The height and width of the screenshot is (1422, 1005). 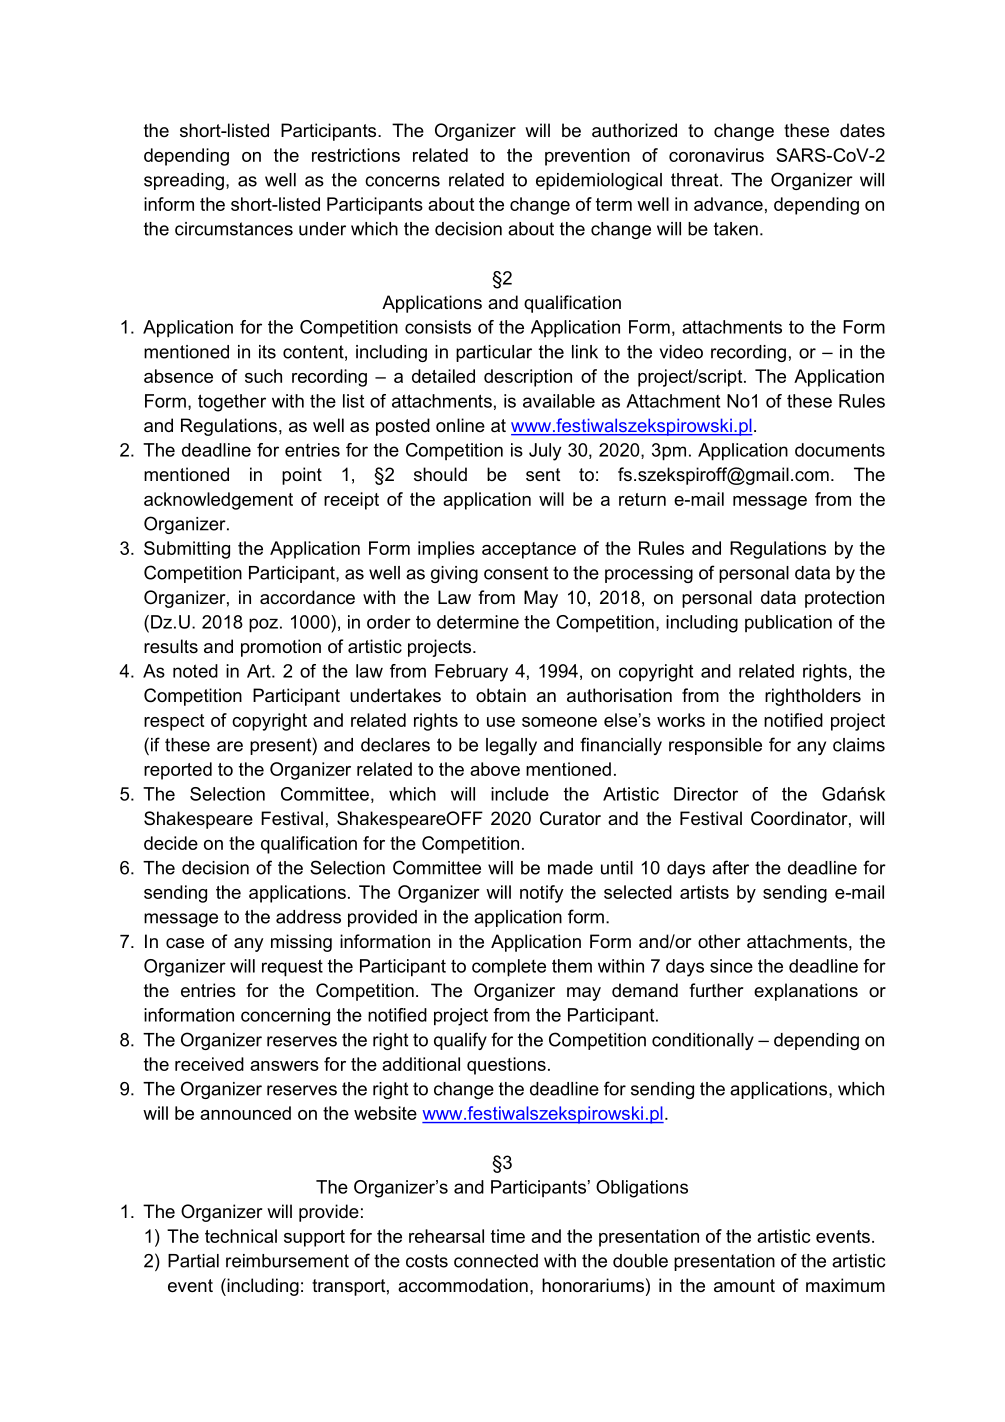 What do you see at coordinates (508, 1236) in the screenshot?
I see `time` at bounding box center [508, 1236].
